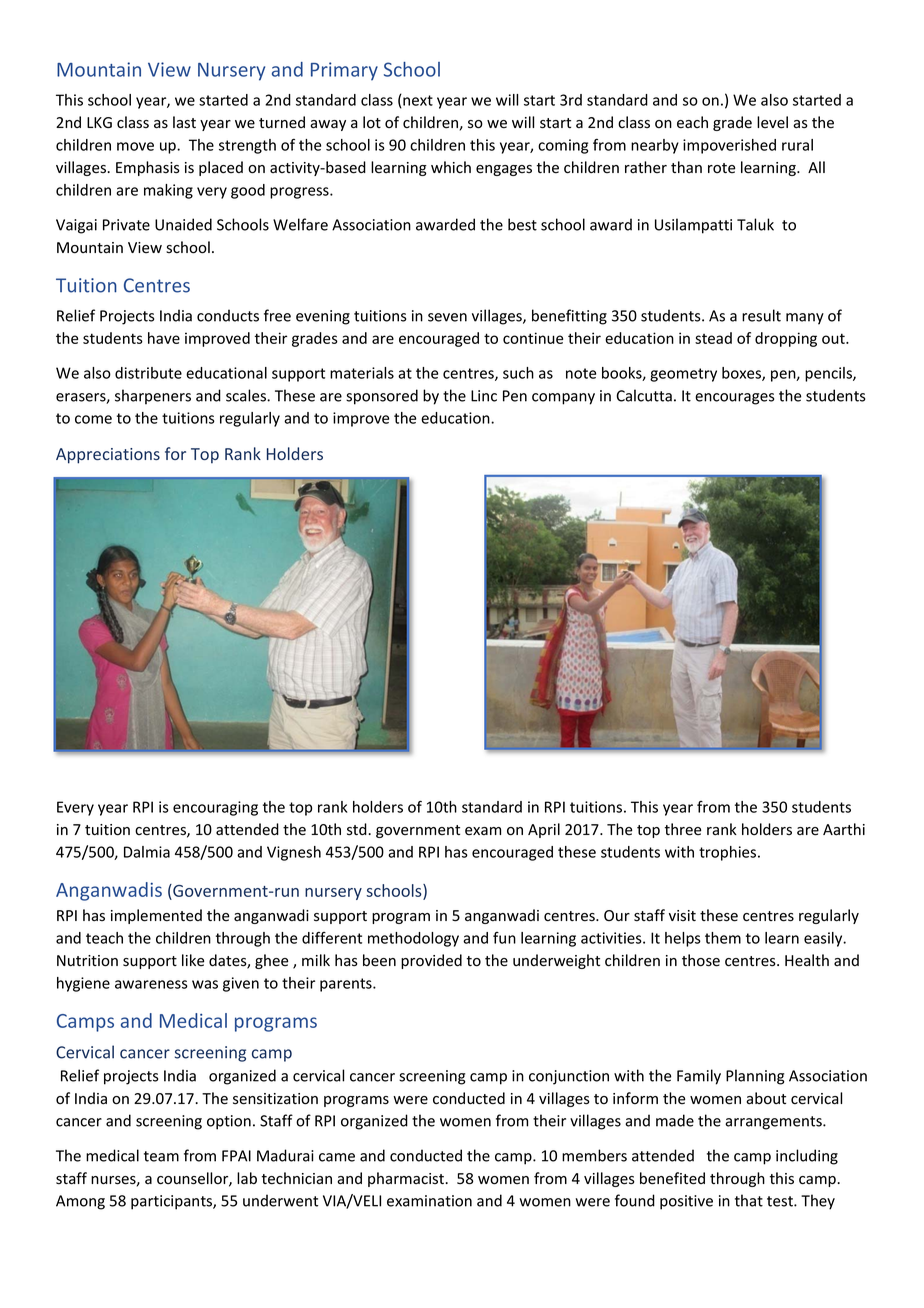 This page has width=924, height=1308. I want to click on next, so click(417, 101).
